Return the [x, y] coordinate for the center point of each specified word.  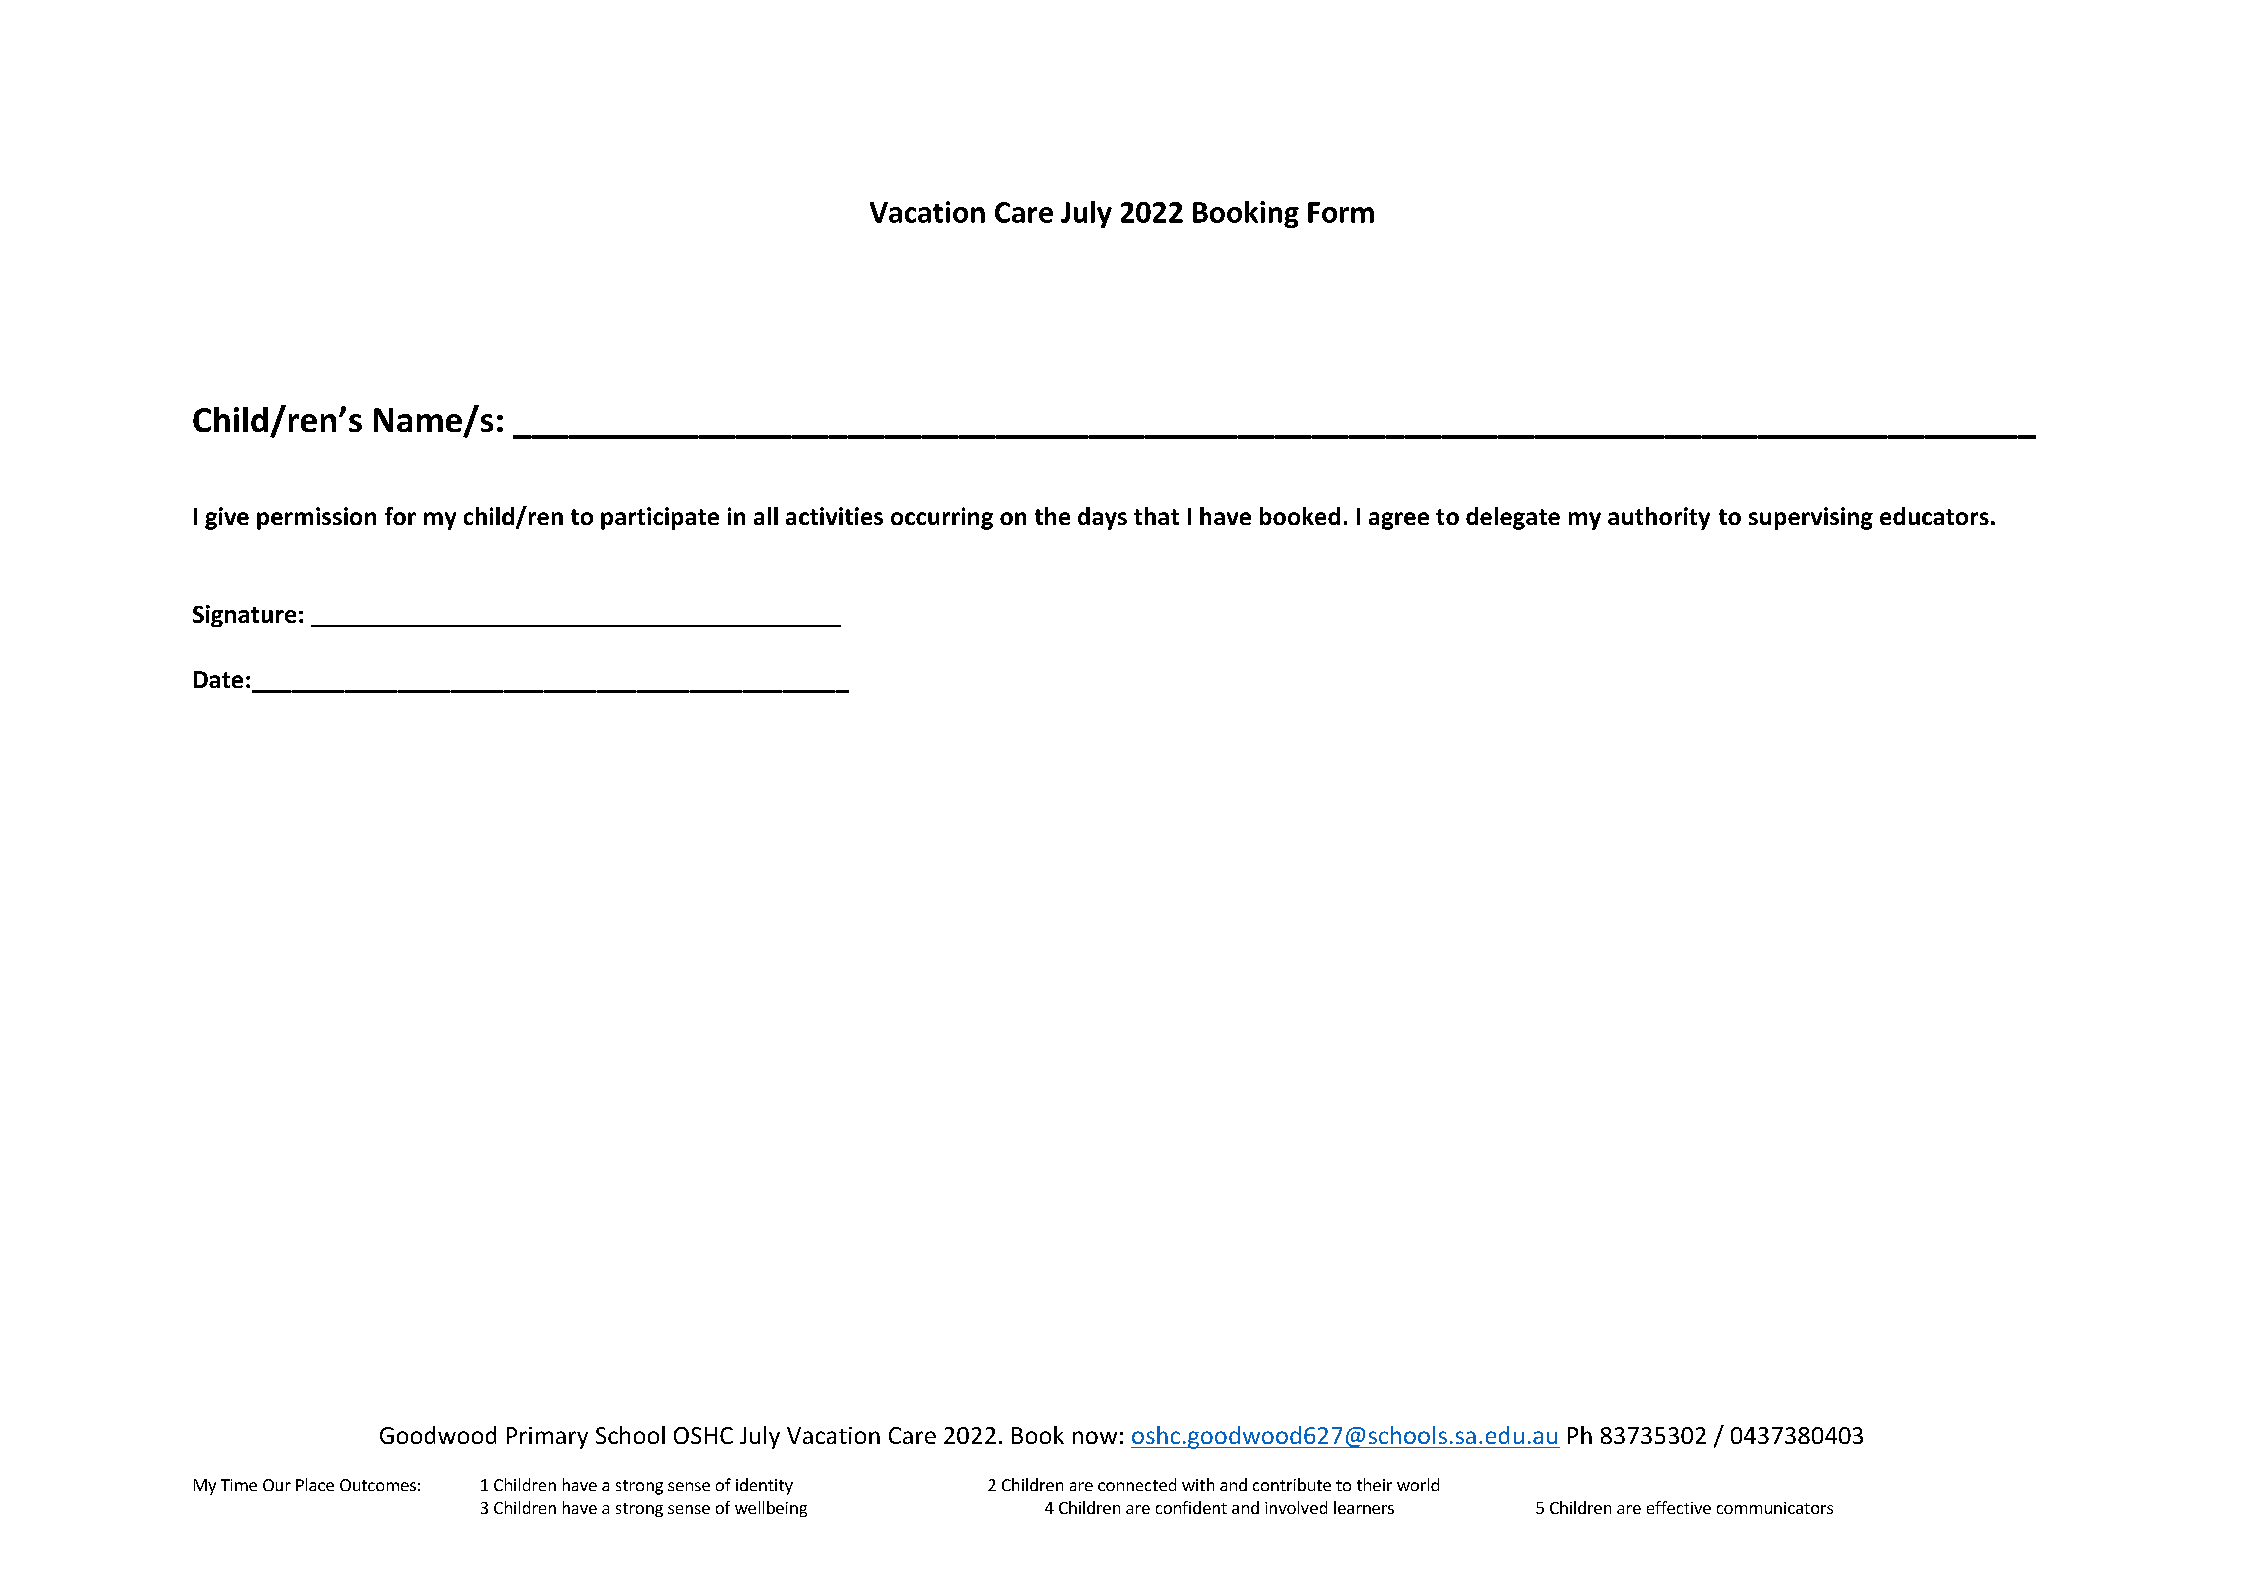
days [1102, 518]
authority [1659, 518]
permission [316, 518]
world [1418, 1484]
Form [1341, 212]
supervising [1811, 518]
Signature [244, 616]
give [227, 518]
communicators [1775, 1508]
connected [1137, 1484]
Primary [547, 1438]
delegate [1513, 518]
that [1156, 516]
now [1095, 1437]
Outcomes [378, 1485]
